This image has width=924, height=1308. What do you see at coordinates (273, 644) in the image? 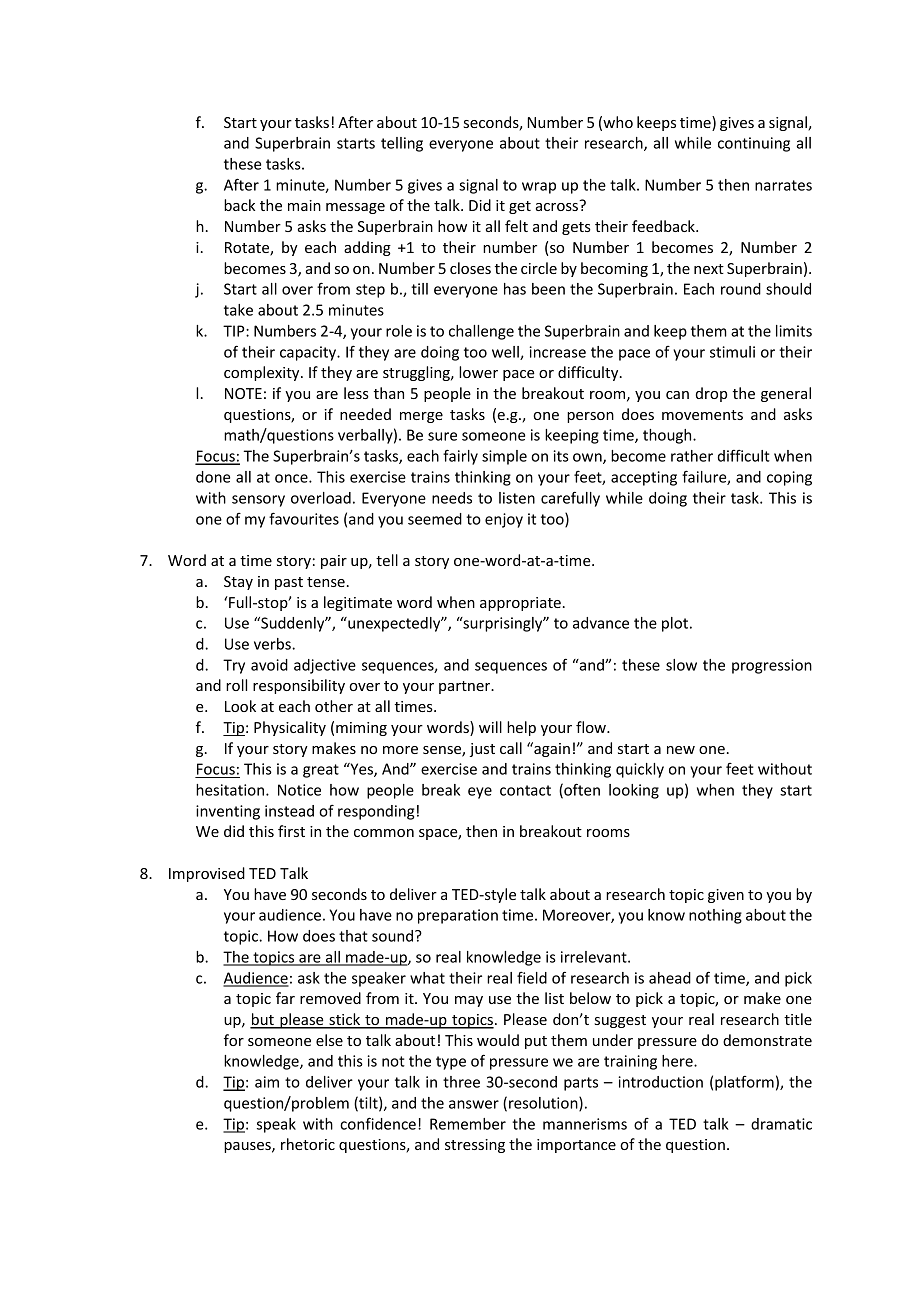
I see `verbs` at bounding box center [273, 644].
